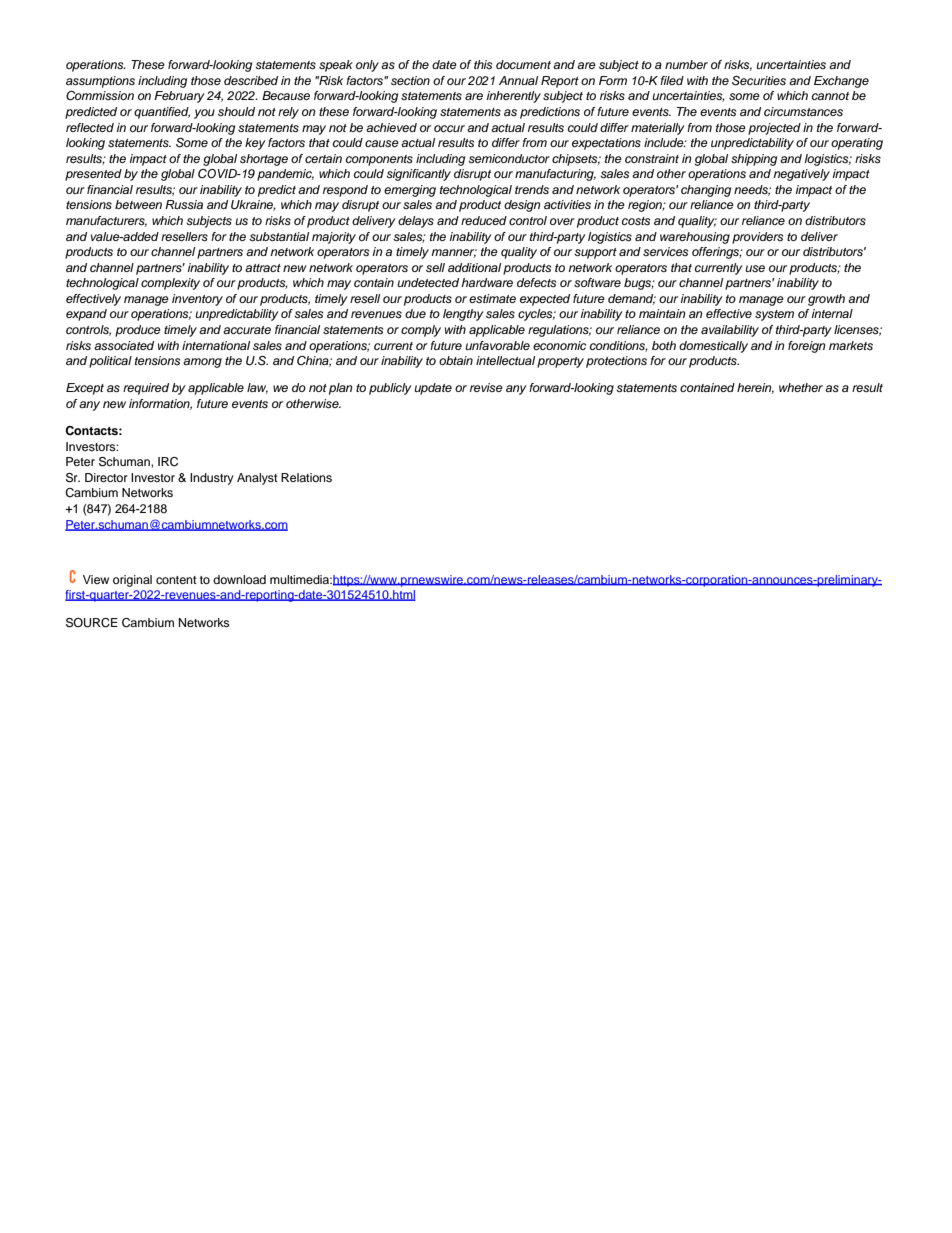  What do you see at coordinates (179, 97) in the screenshot?
I see `February` at bounding box center [179, 97].
